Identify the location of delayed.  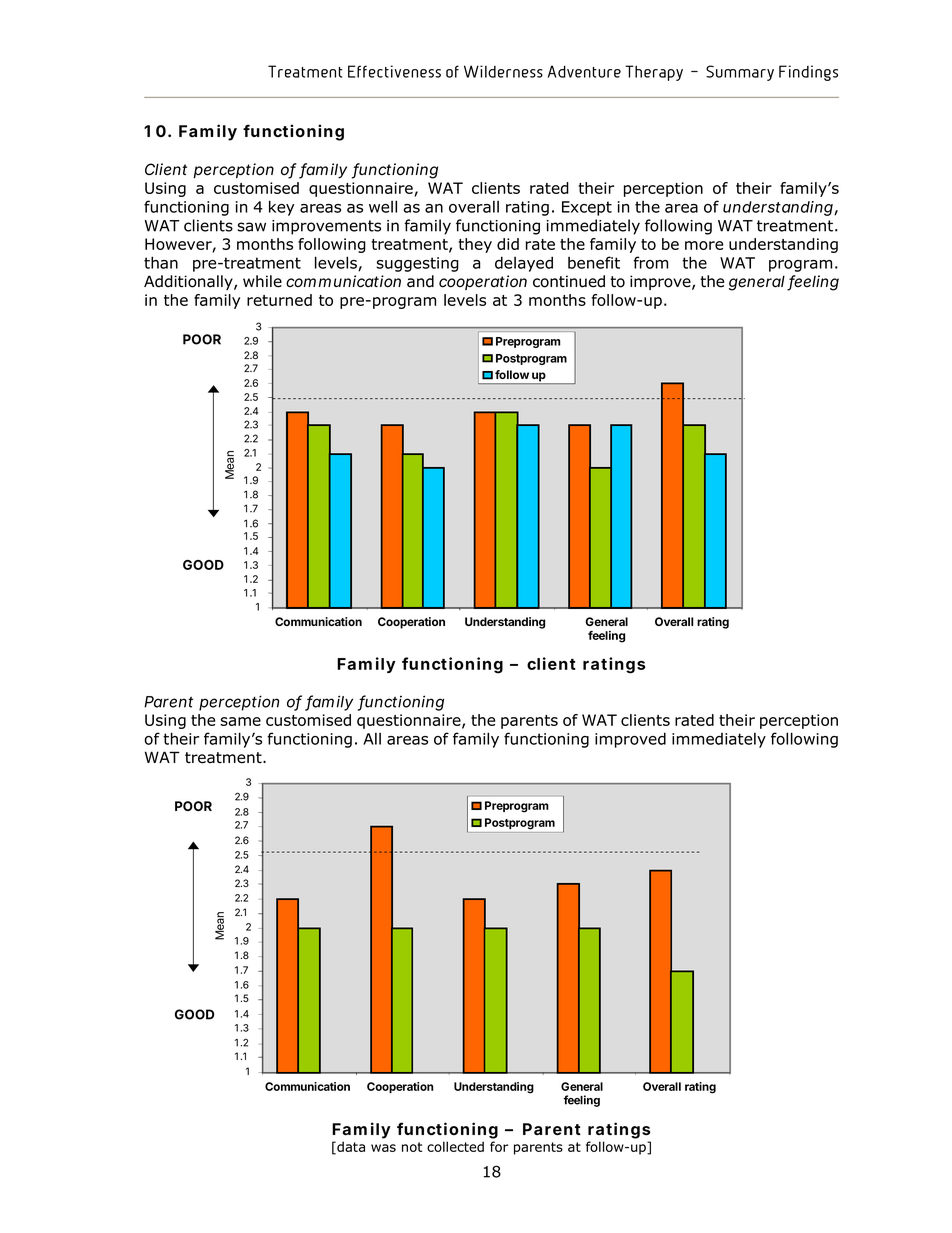
(524, 264).
